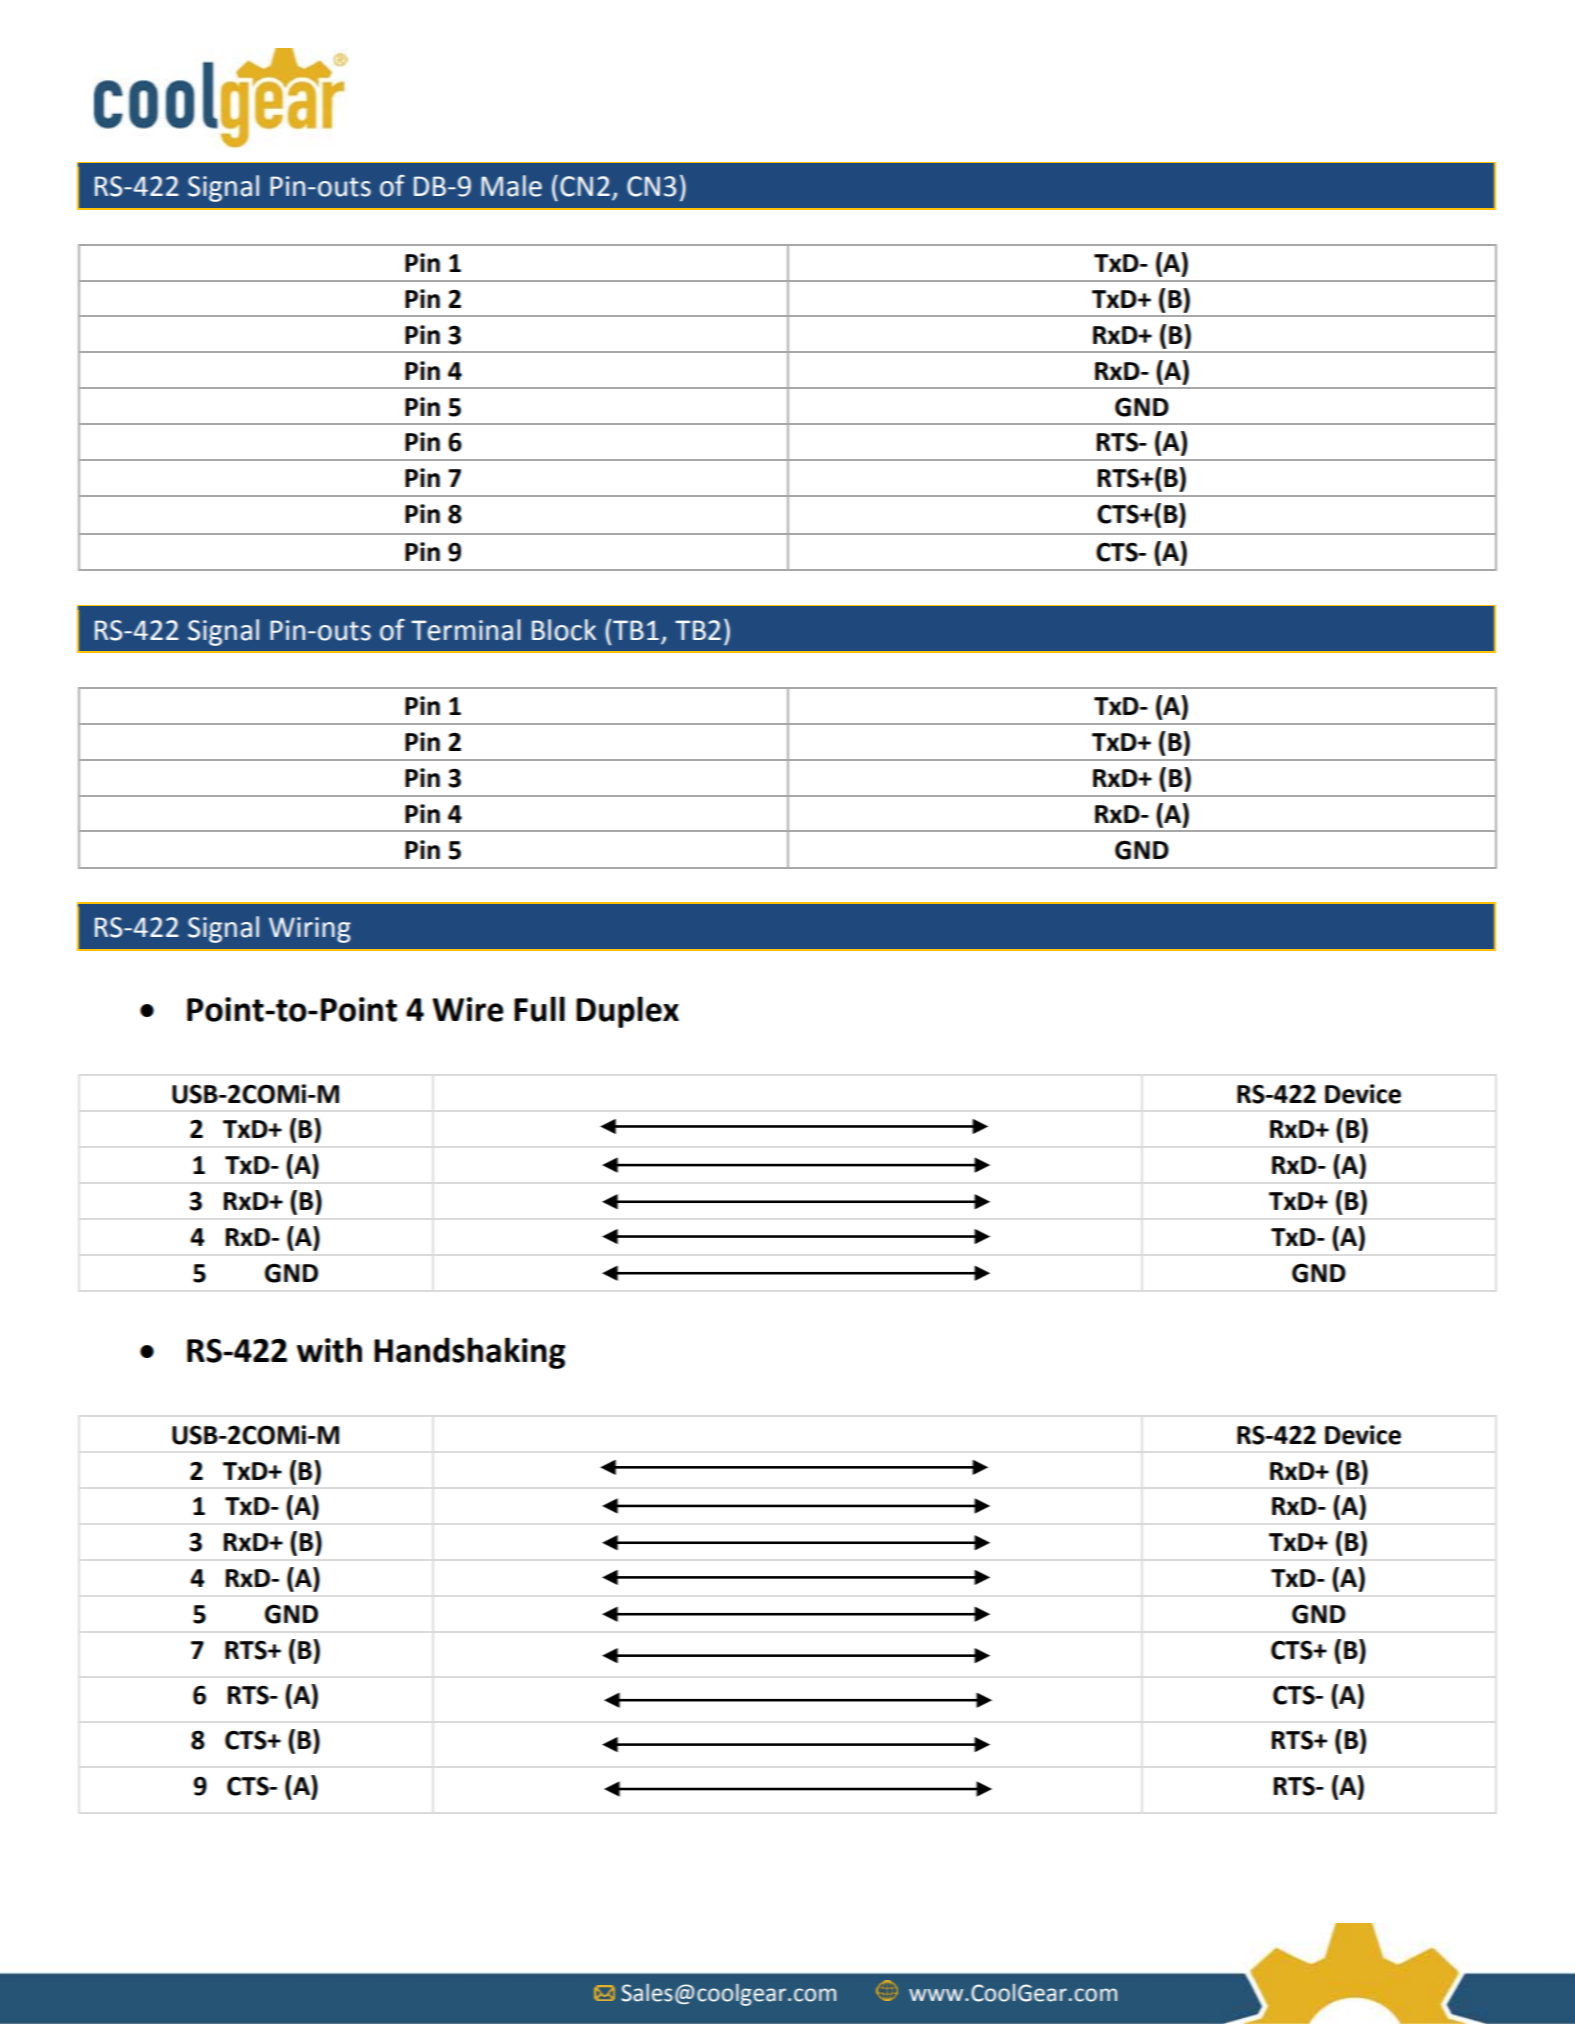 Image resolution: width=1575 pixels, height=2039 pixels. I want to click on Full, so click(539, 1009).
